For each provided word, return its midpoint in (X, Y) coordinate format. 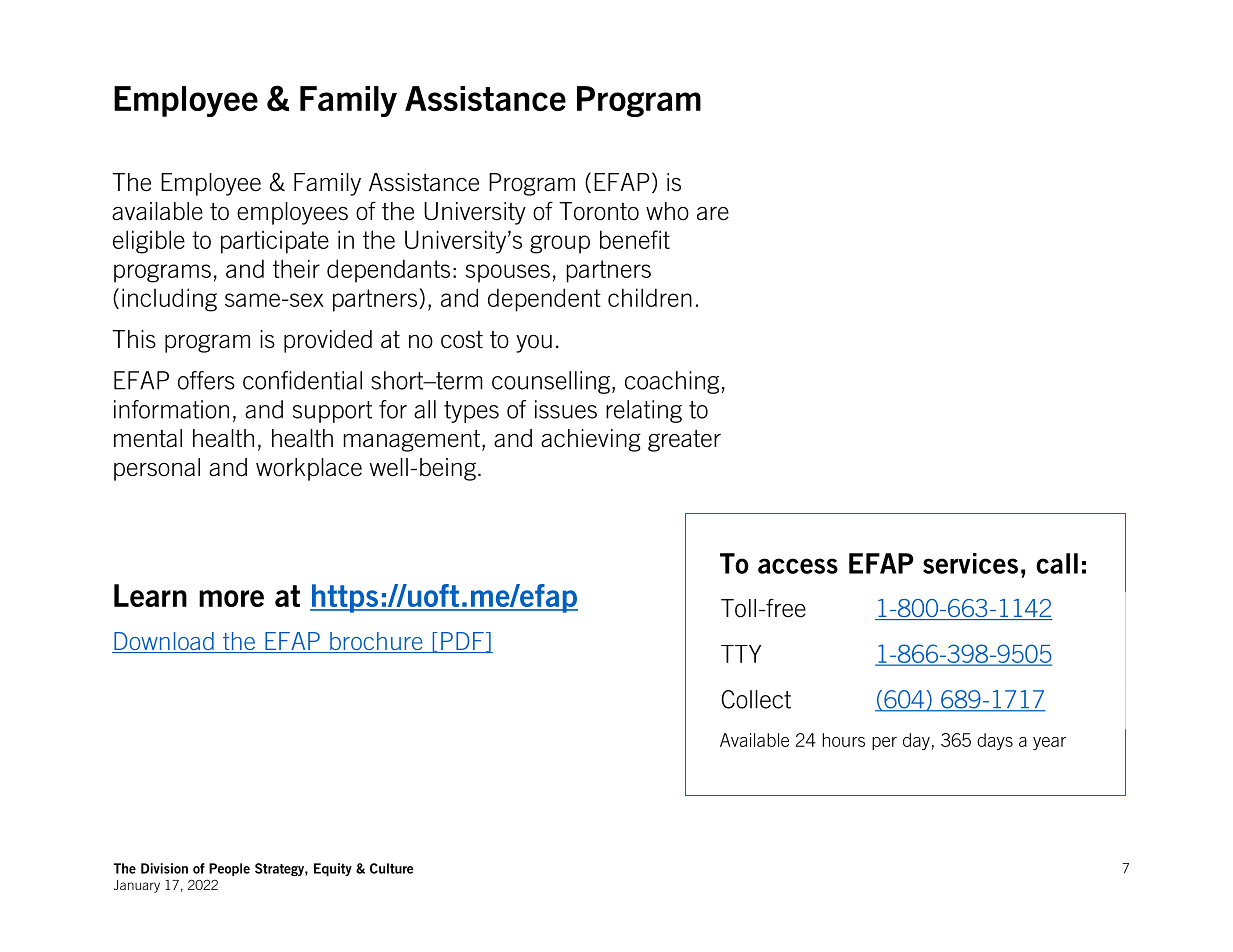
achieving (591, 440)
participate (275, 242)
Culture (392, 868)
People (229, 869)
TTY (741, 654)
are (713, 214)
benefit (635, 239)
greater (684, 441)
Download (164, 642)
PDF (462, 642)
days (995, 741)
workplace (309, 469)
